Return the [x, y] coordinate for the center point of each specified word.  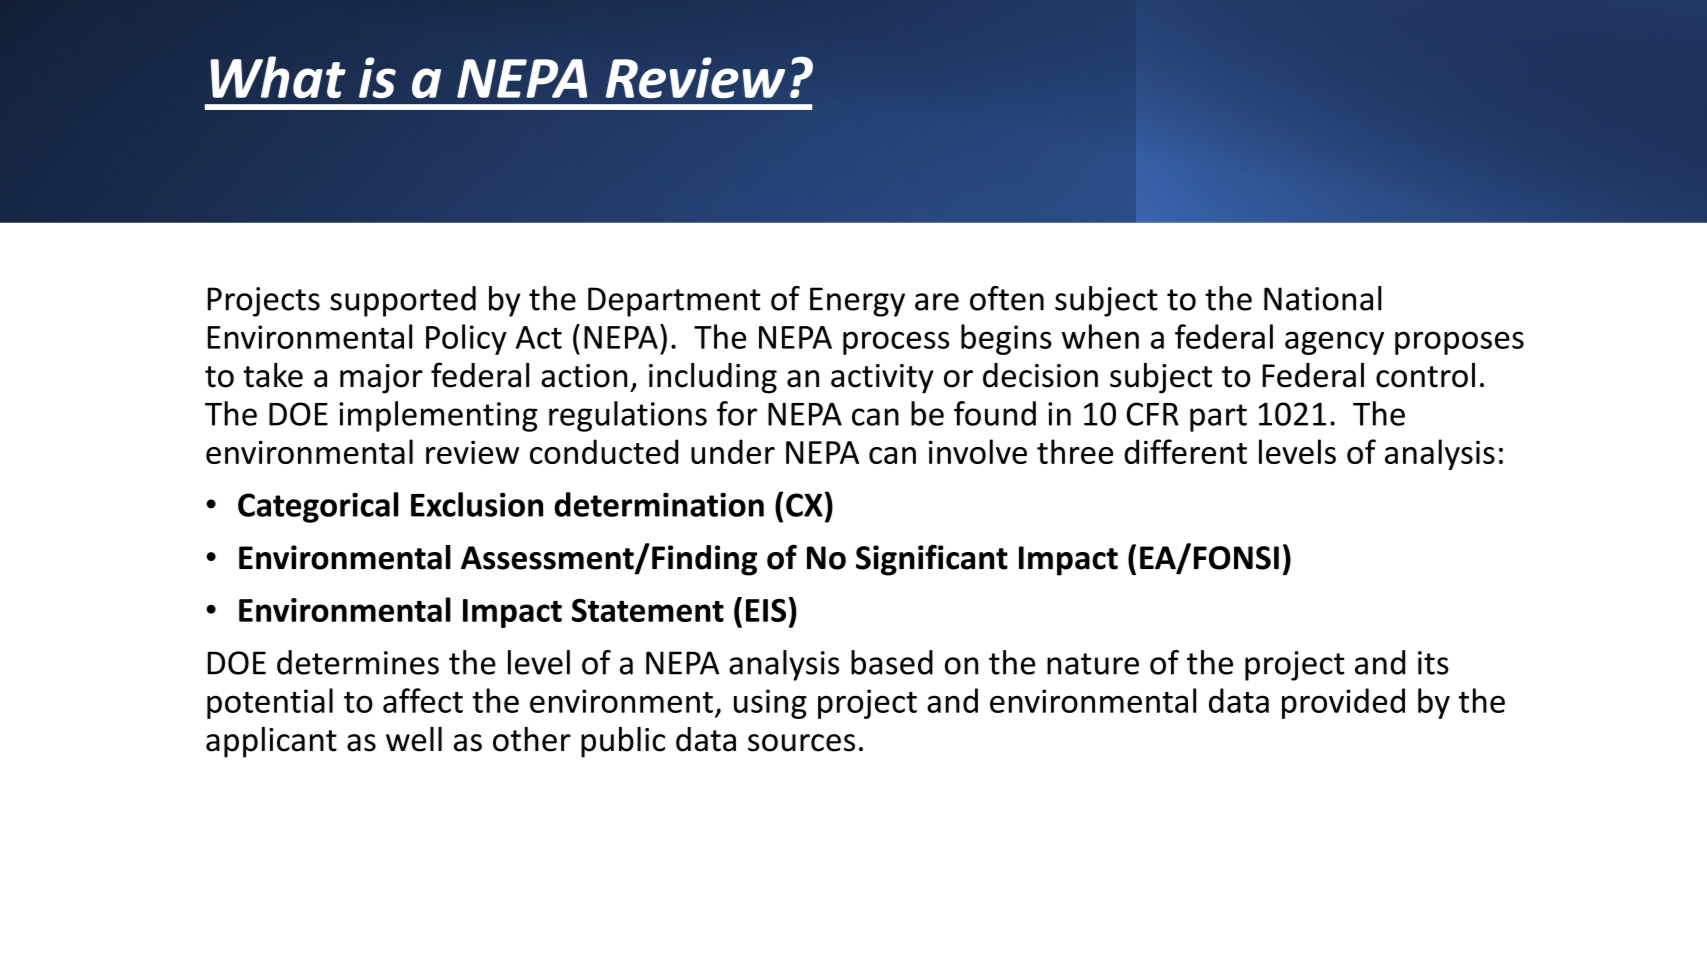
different [1185, 451]
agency [1334, 343]
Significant [932, 560]
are [937, 302]
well [414, 739]
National [1323, 298]
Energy [857, 302]
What [278, 77]
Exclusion [477, 504]
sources [801, 743]
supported [403, 301]
